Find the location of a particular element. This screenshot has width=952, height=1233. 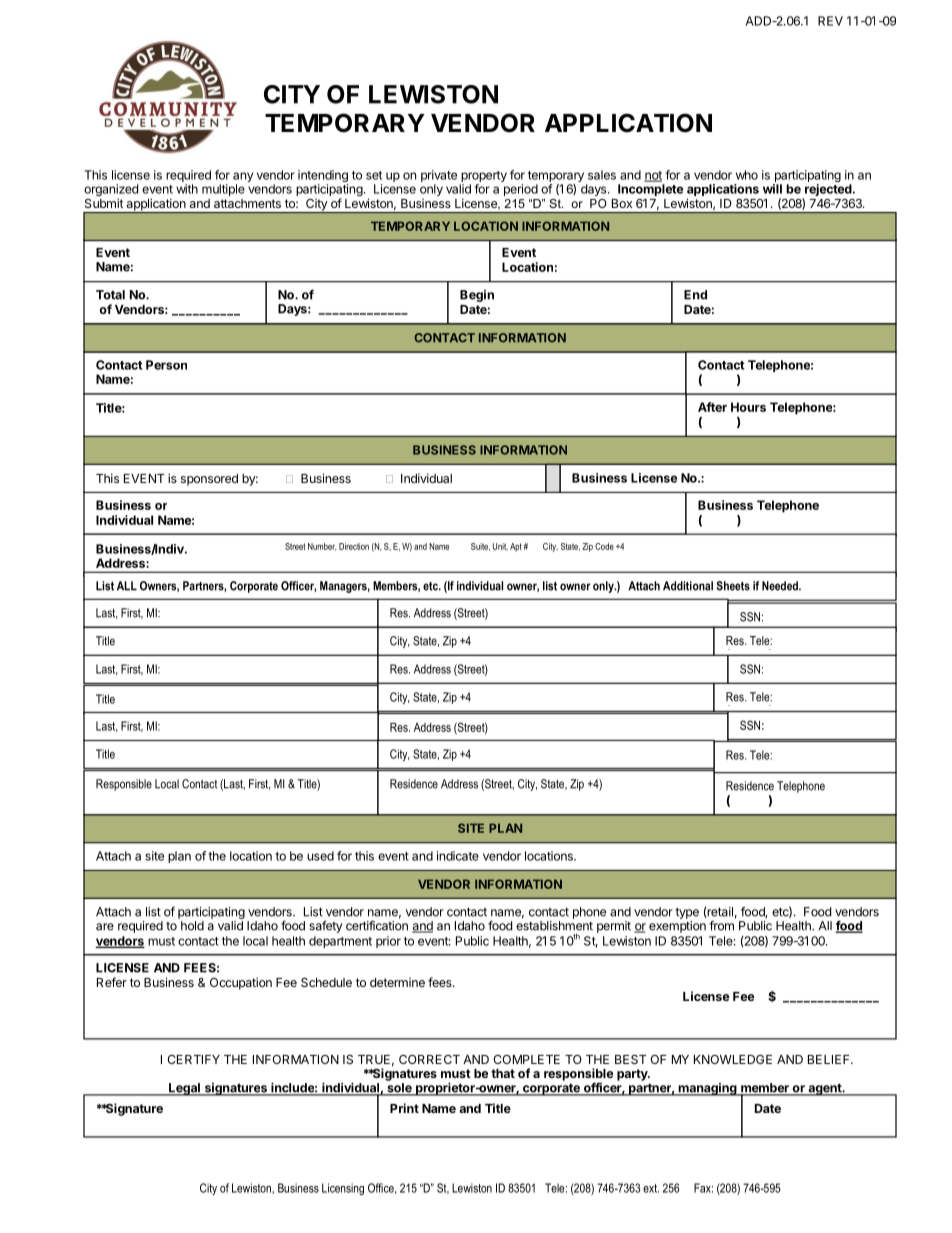

any is located at coordinates (243, 178).
